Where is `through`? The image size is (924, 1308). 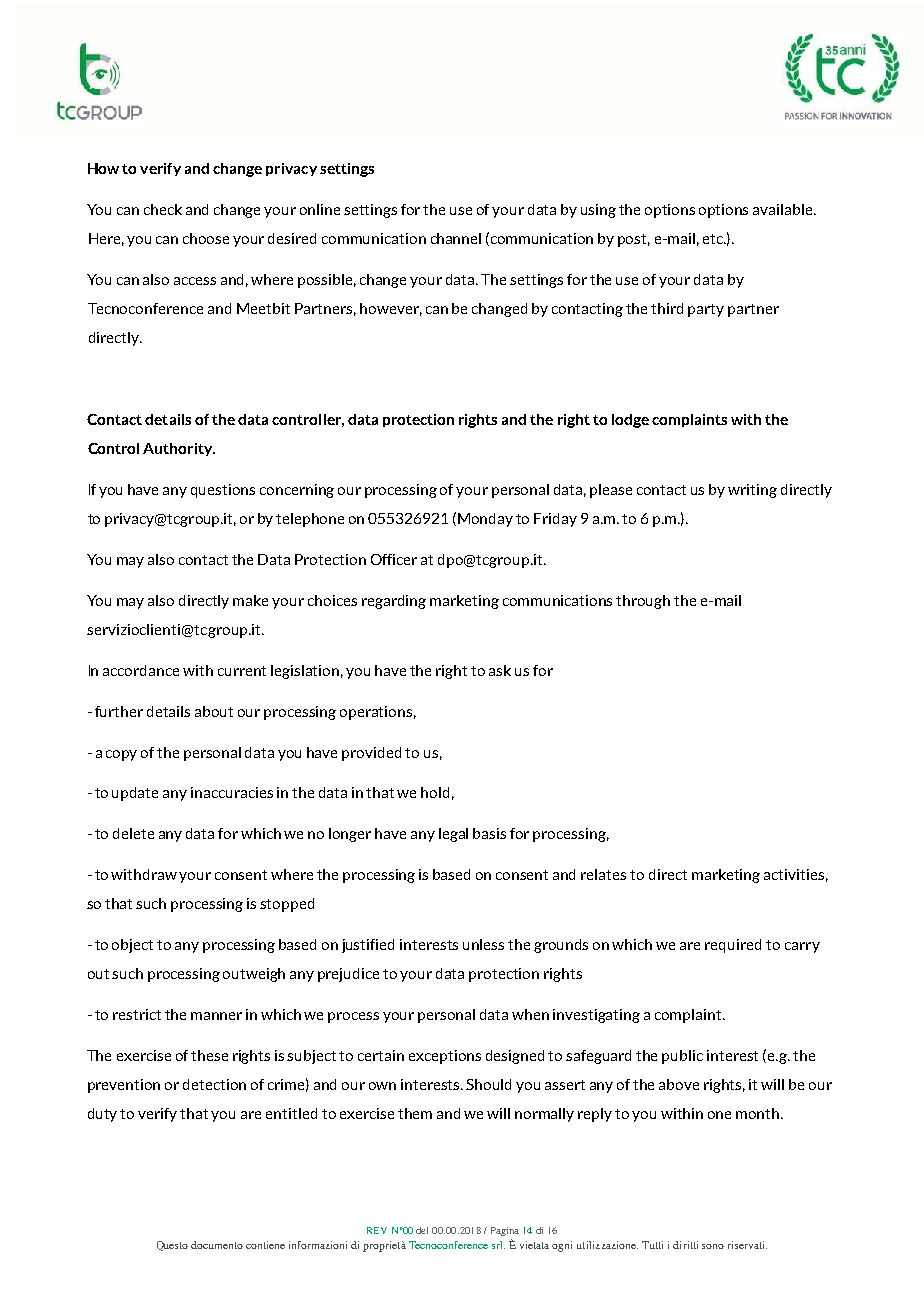 through is located at coordinates (643, 602).
